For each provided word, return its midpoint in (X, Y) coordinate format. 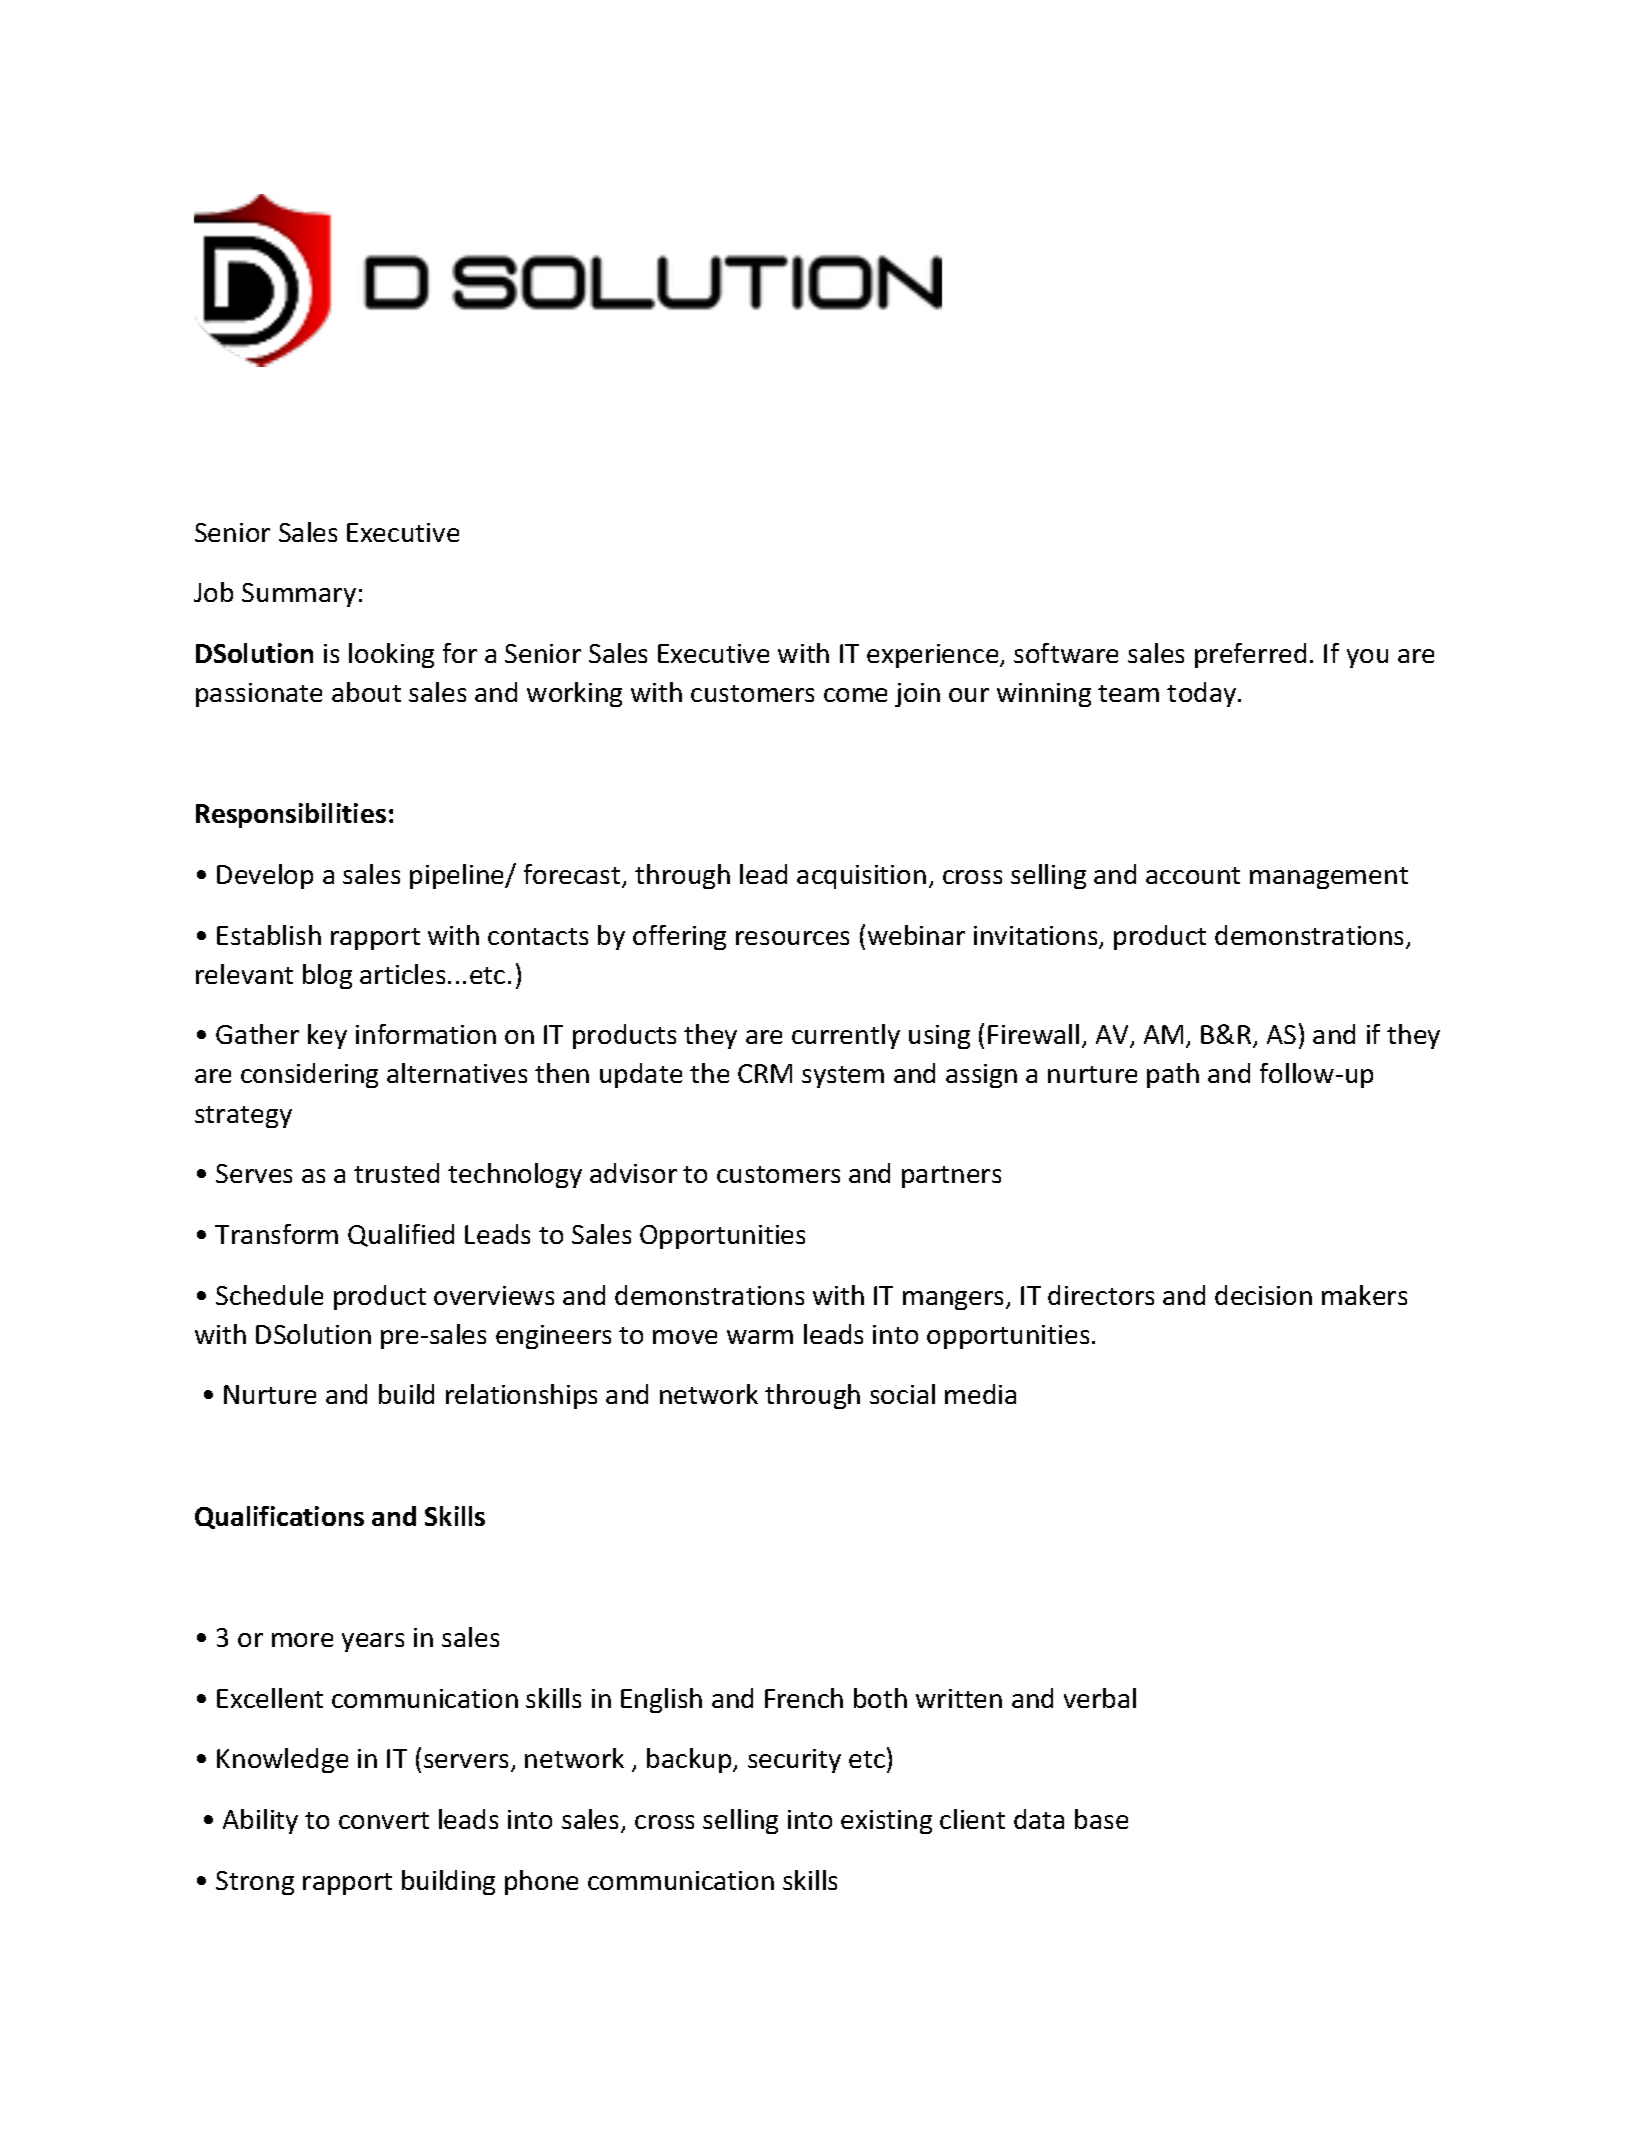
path (1173, 1075)
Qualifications (279, 1517)
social (902, 1394)
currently (846, 1036)
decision (1263, 1295)
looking (391, 655)
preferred (1250, 655)
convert (384, 1820)
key (327, 1036)
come (855, 695)
